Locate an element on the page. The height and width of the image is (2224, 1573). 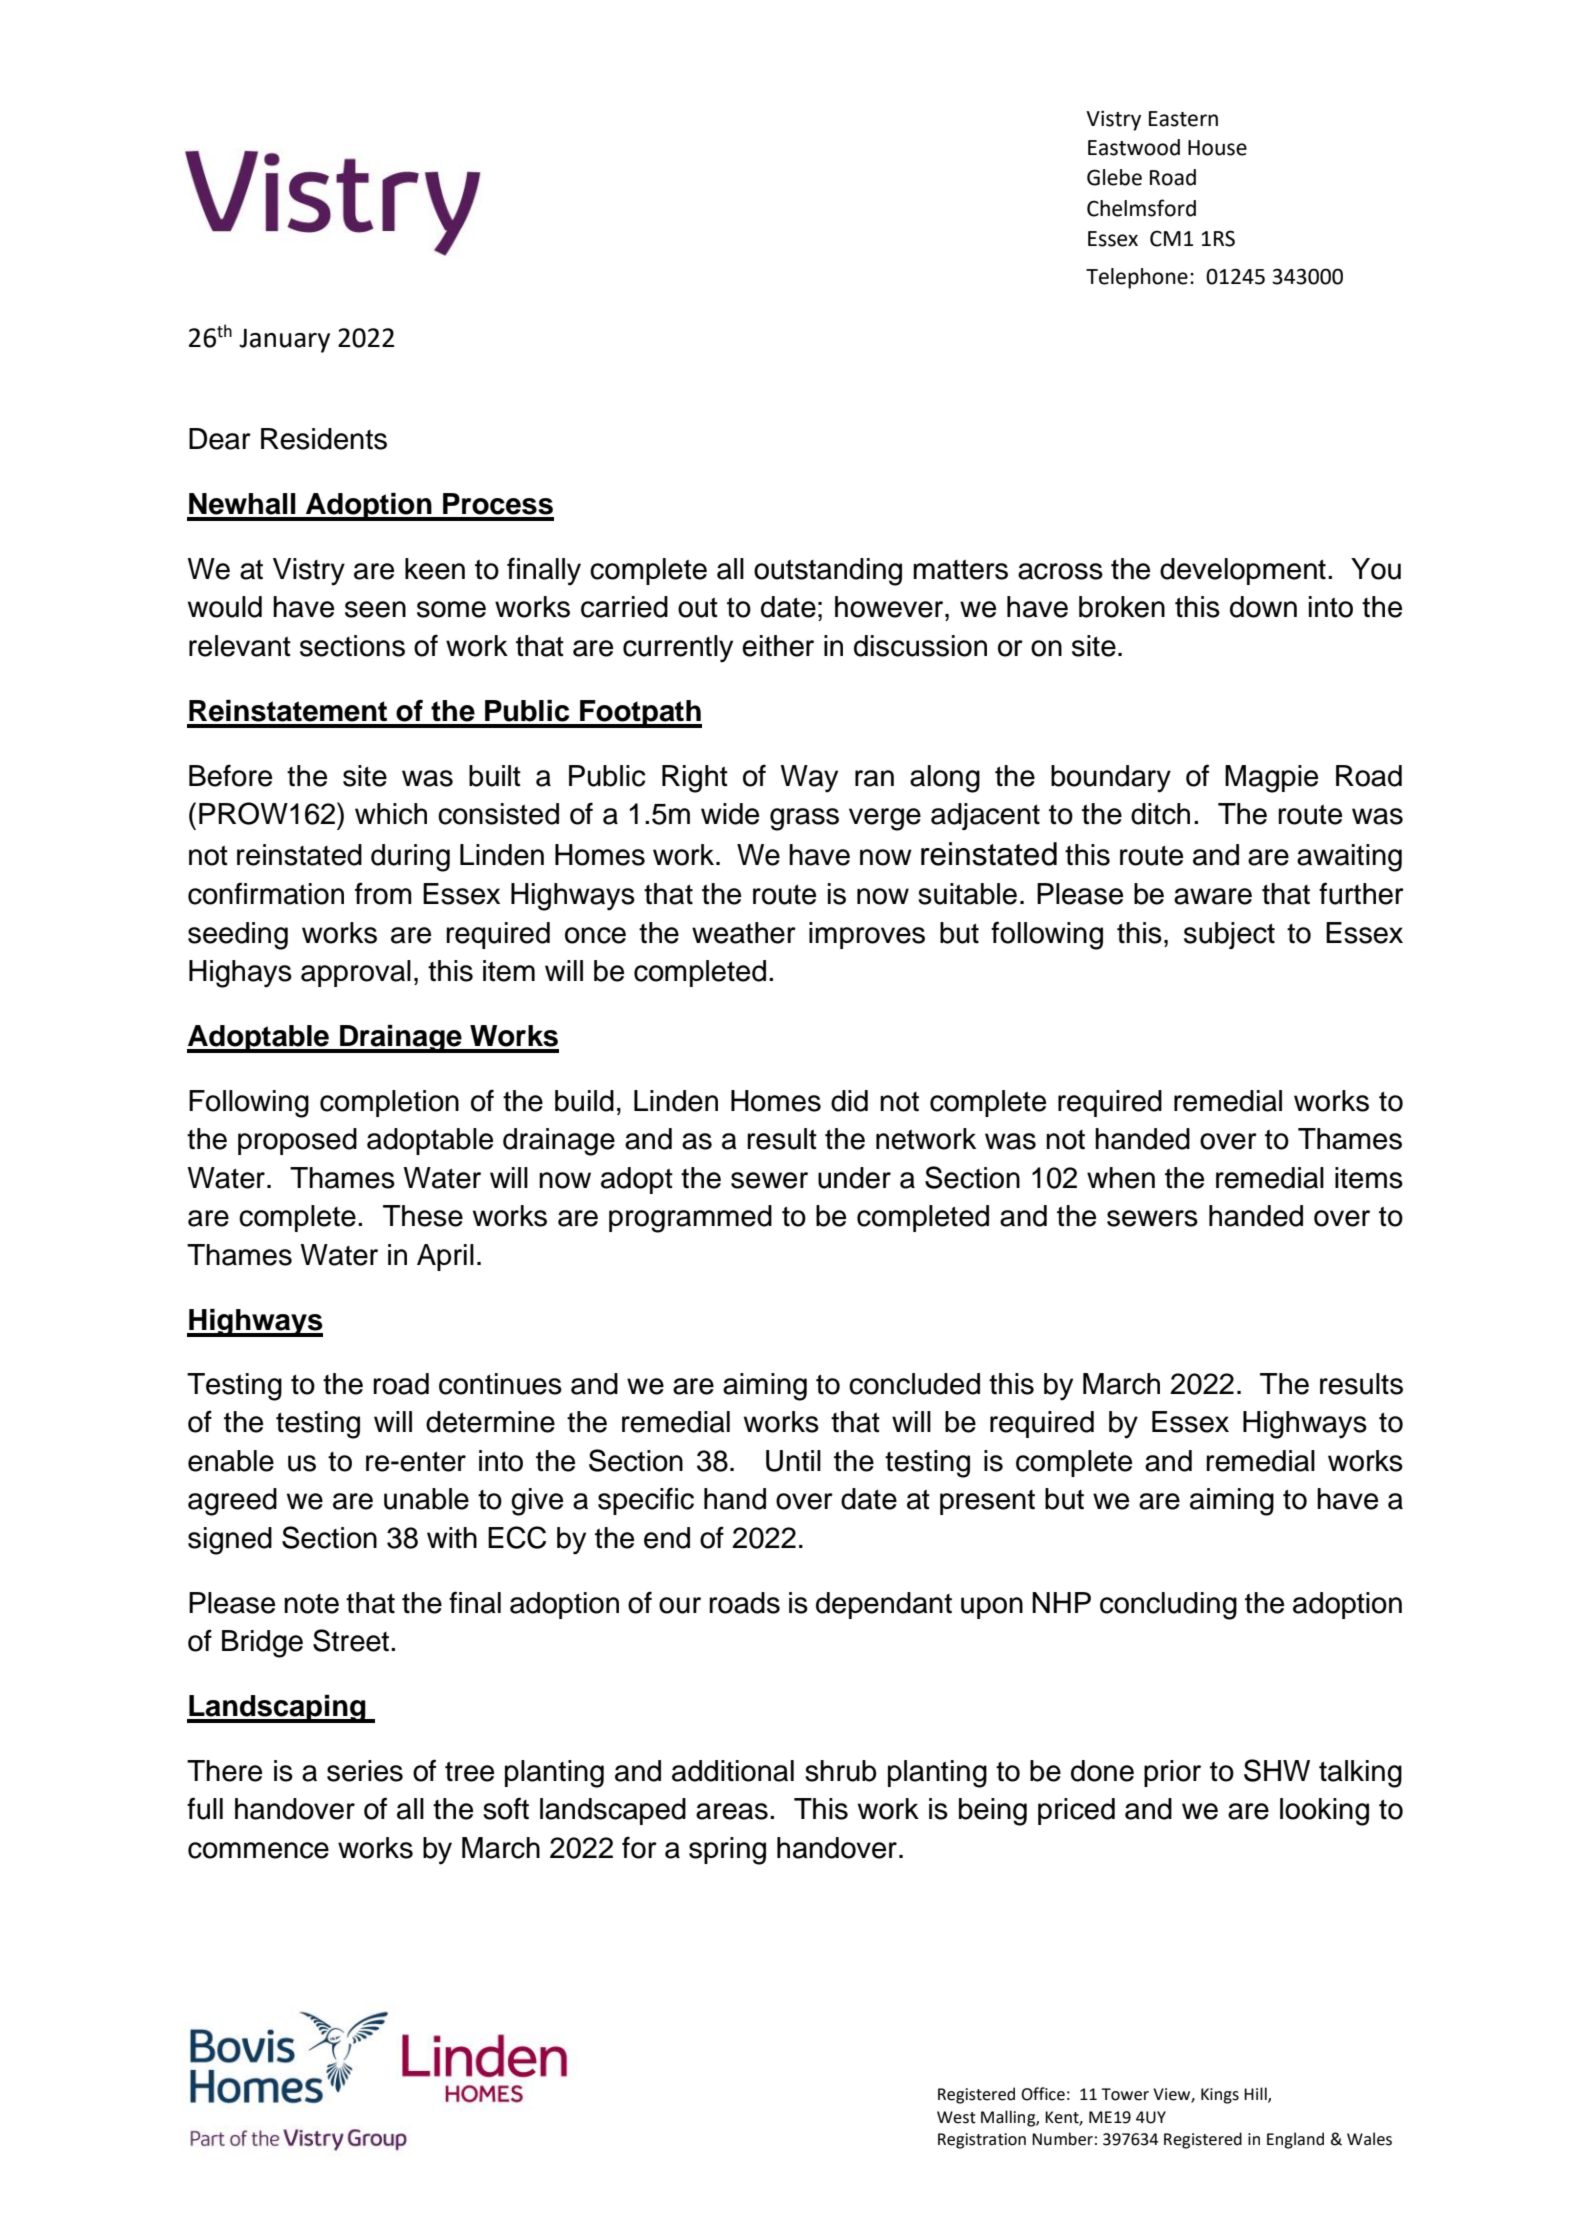
Kings is located at coordinates (1220, 2096).
